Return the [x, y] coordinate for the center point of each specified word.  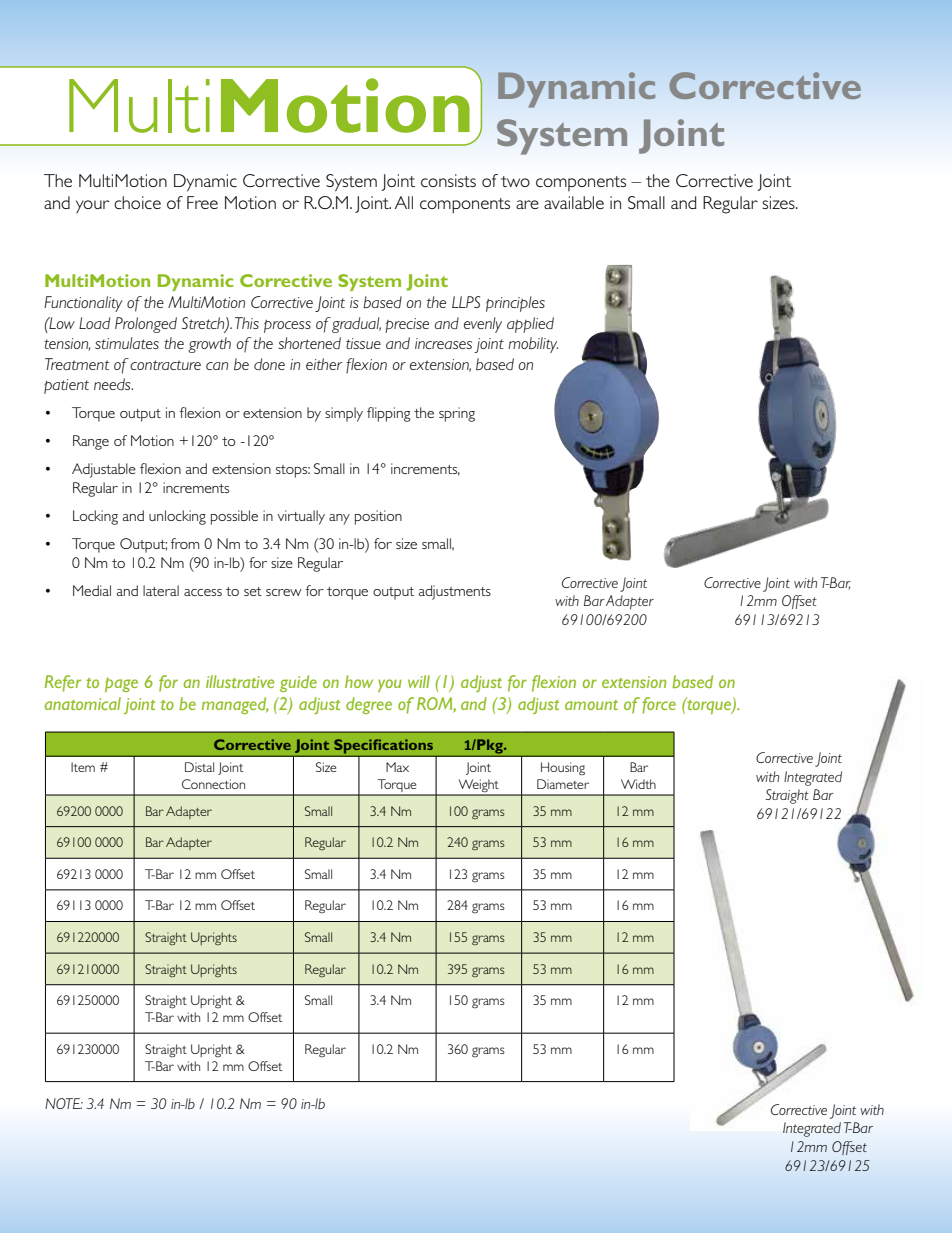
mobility [533, 345]
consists [448, 180]
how [359, 681]
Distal [199, 767]
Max [397, 767]
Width [638, 784]
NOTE [64, 1103]
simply [344, 414]
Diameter [563, 784]
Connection [213, 784]
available [574, 202]
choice [137, 202]
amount [591, 705]
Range [91, 442]
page [121, 684]
